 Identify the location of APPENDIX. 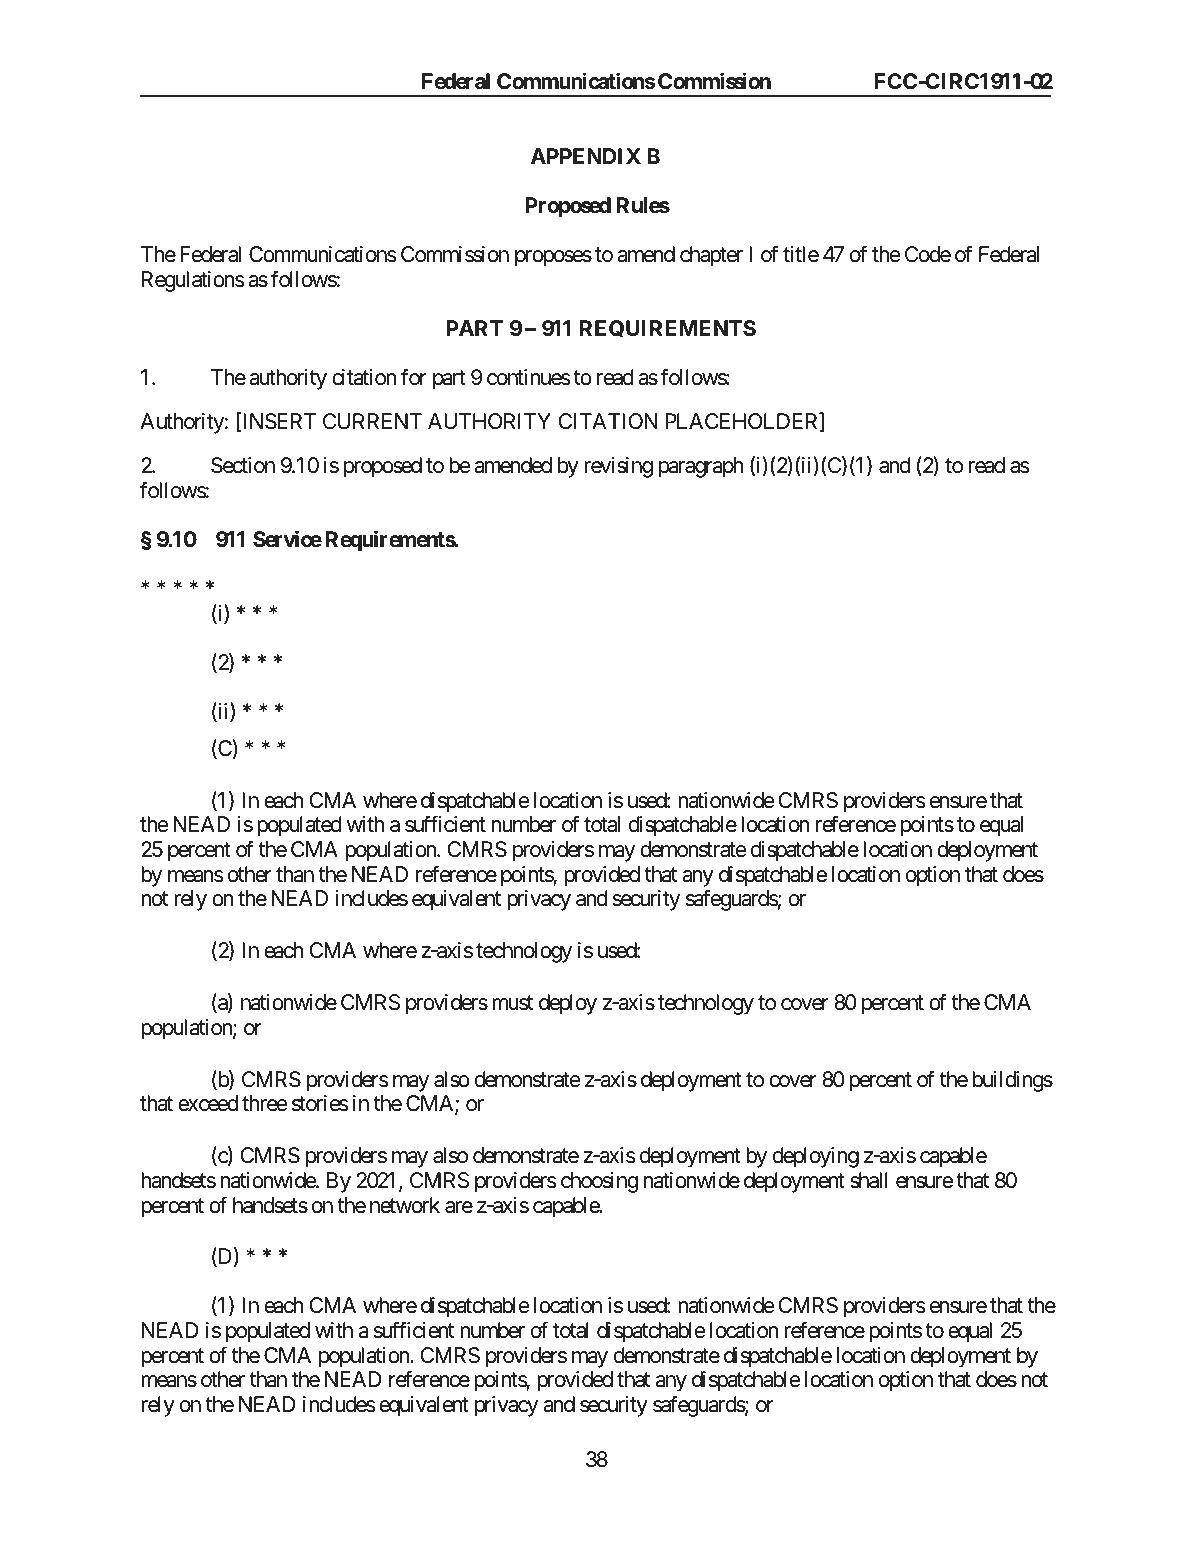
(586, 156).
